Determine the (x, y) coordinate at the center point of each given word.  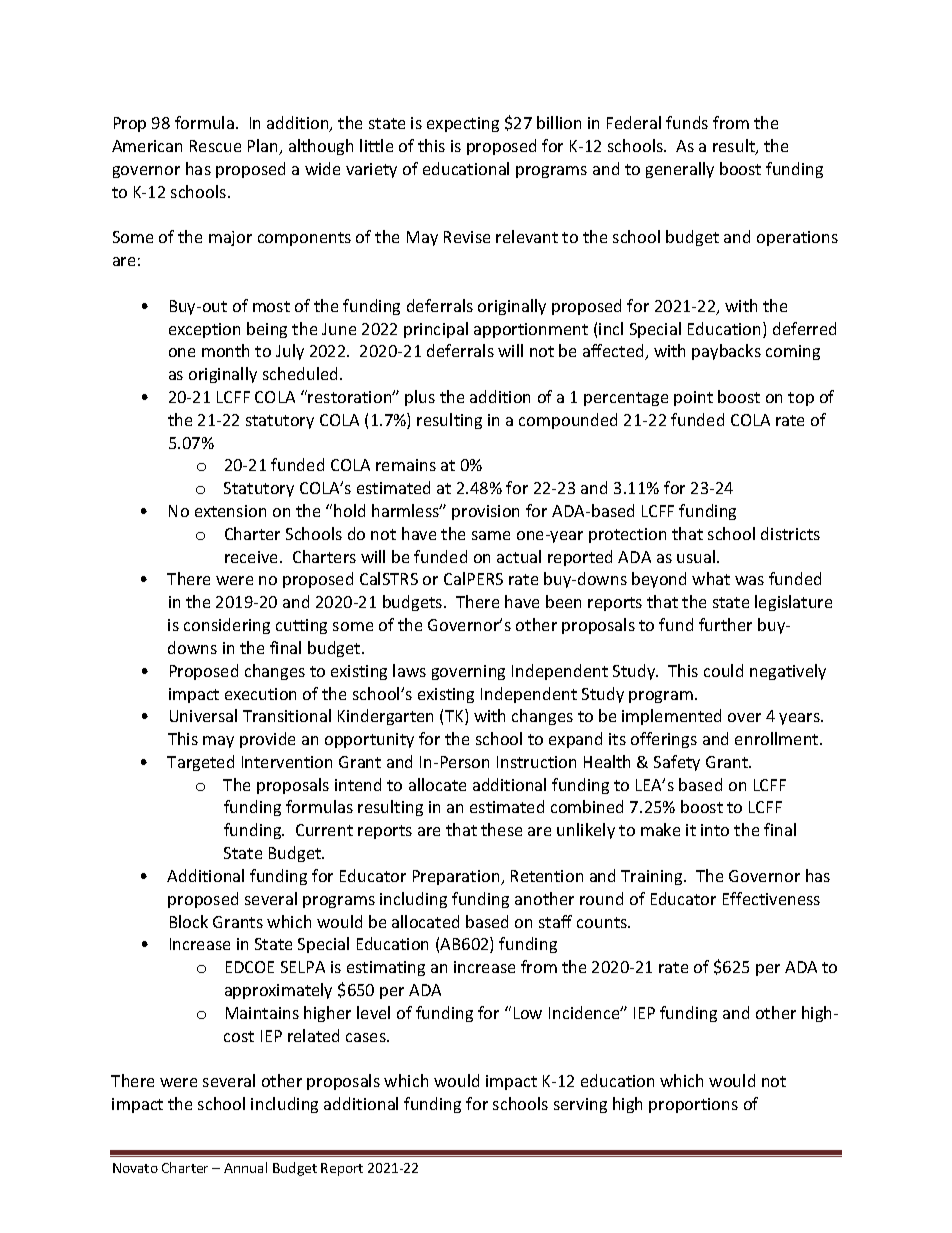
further (725, 624)
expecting (463, 124)
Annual (245, 1167)
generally (680, 170)
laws (409, 670)
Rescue (215, 146)
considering (227, 626)
